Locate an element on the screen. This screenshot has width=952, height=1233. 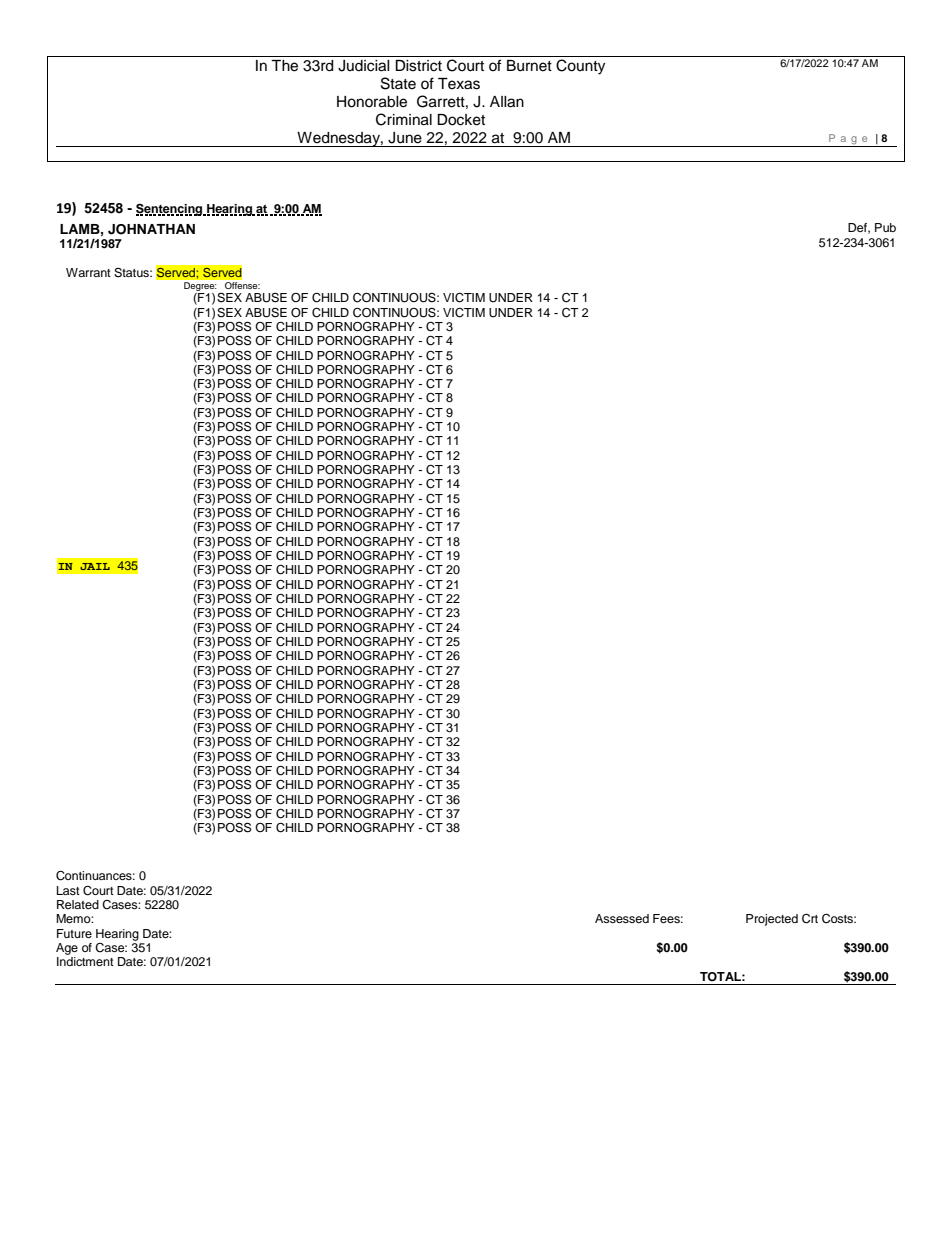
County is located at coordinates (580, 67).
